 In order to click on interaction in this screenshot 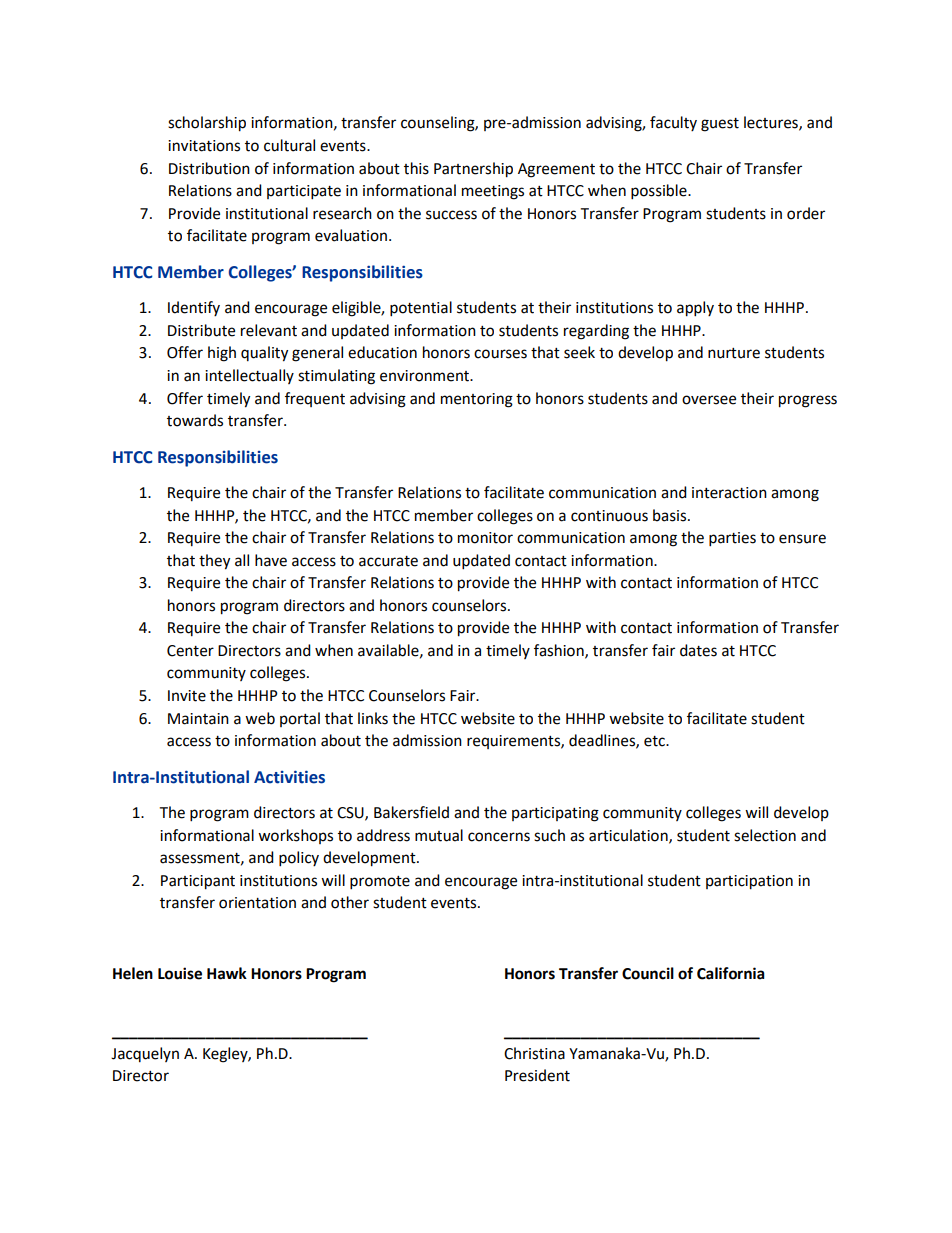, I will do `click(729, 493)`.
